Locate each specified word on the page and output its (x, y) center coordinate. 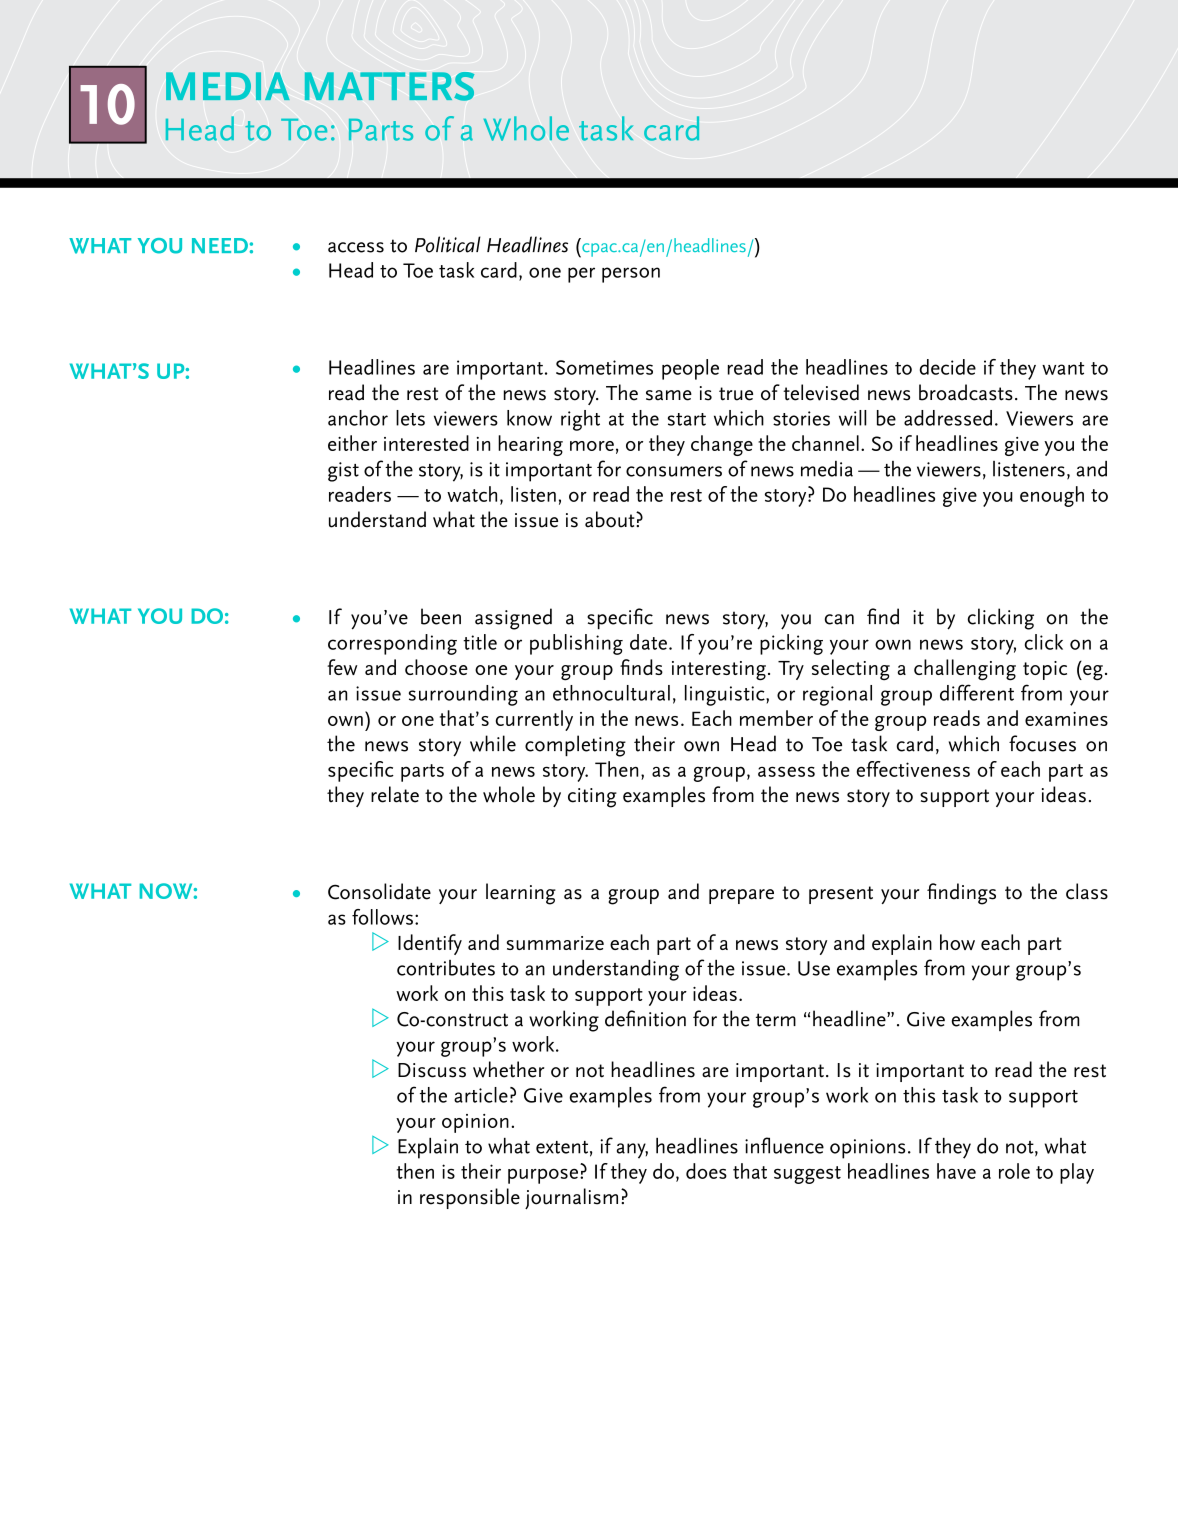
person (631, 275)
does (706, 1171)
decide (948, 367)
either (352, 443)
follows (382, 917)
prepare (741, 896)
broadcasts (966, 392)
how (957, 942)
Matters (389, 86)
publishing (576, 644)
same (669, 395)
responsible (470, 1198)
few (342, 667)
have (956, 1171)
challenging (965, 670)
